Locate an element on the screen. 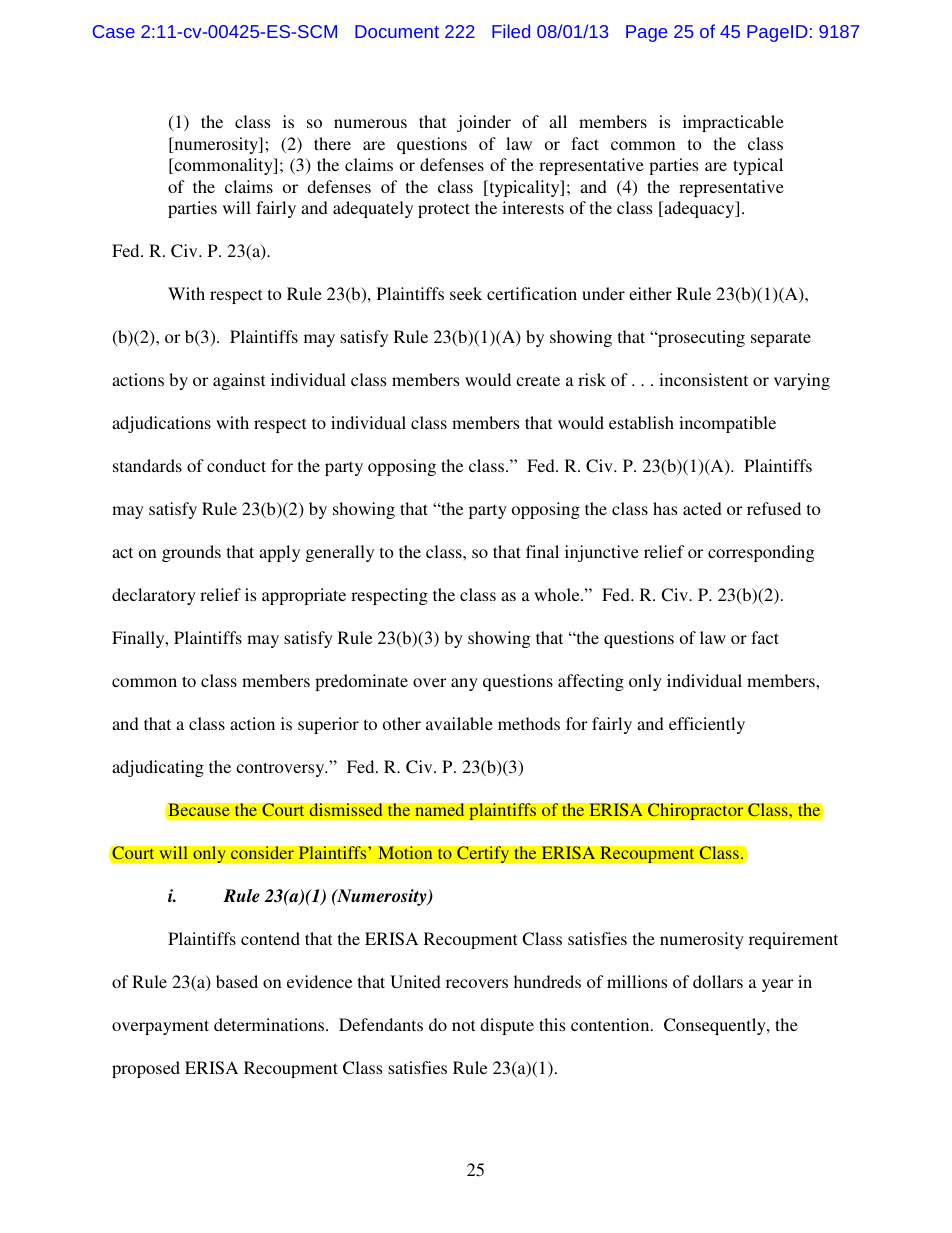 The image size is (952, 1233). inconsistent is located at coordinates (703, 379).
